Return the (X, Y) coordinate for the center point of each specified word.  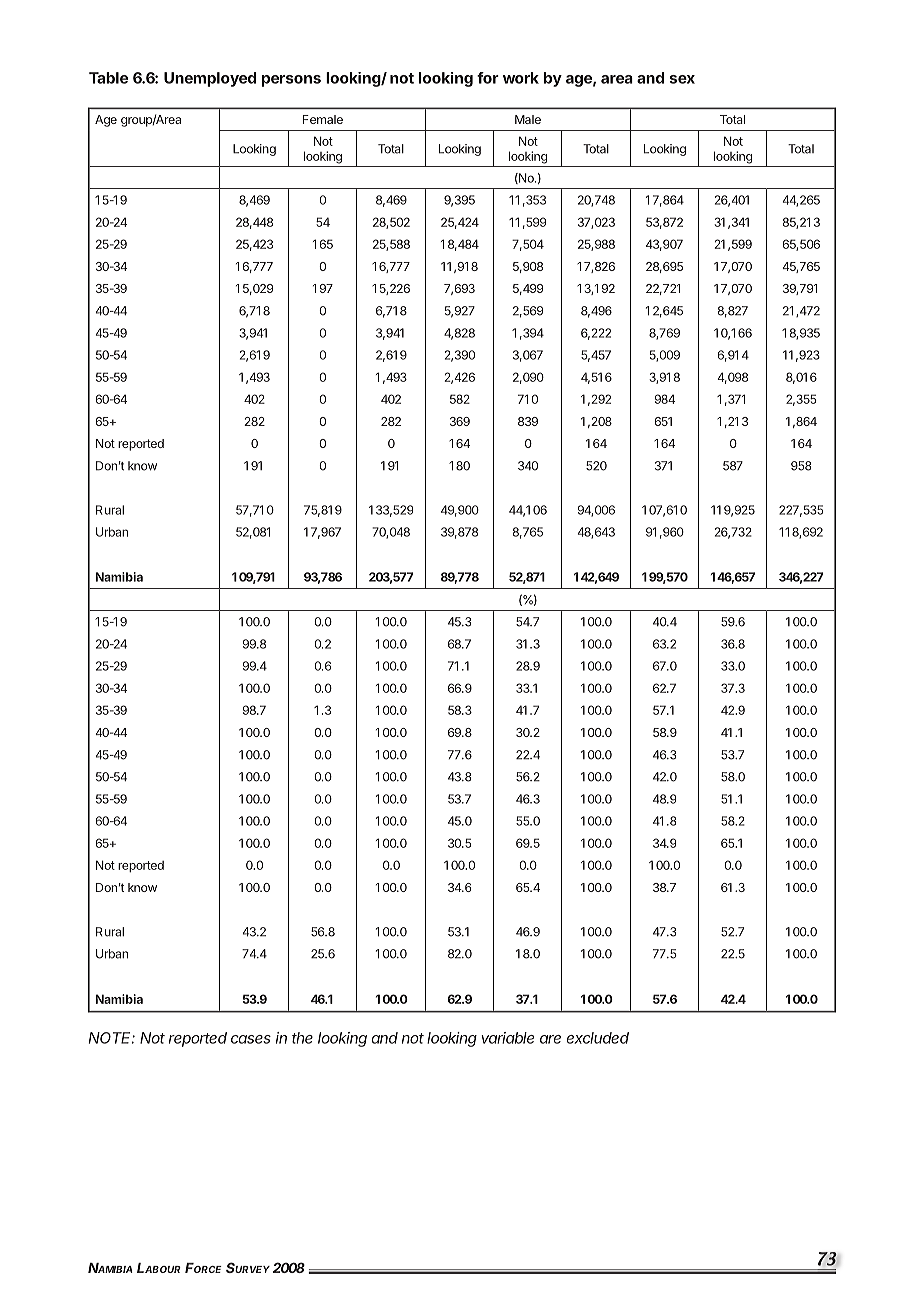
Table (108, 78)
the (302, 1038)
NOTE (112, 1038)
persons (291, 81)
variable (507, 1038)
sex (682, 79)
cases (251, 1039)
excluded (597, 1038)
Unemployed (210, 79)
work (521, 78)
